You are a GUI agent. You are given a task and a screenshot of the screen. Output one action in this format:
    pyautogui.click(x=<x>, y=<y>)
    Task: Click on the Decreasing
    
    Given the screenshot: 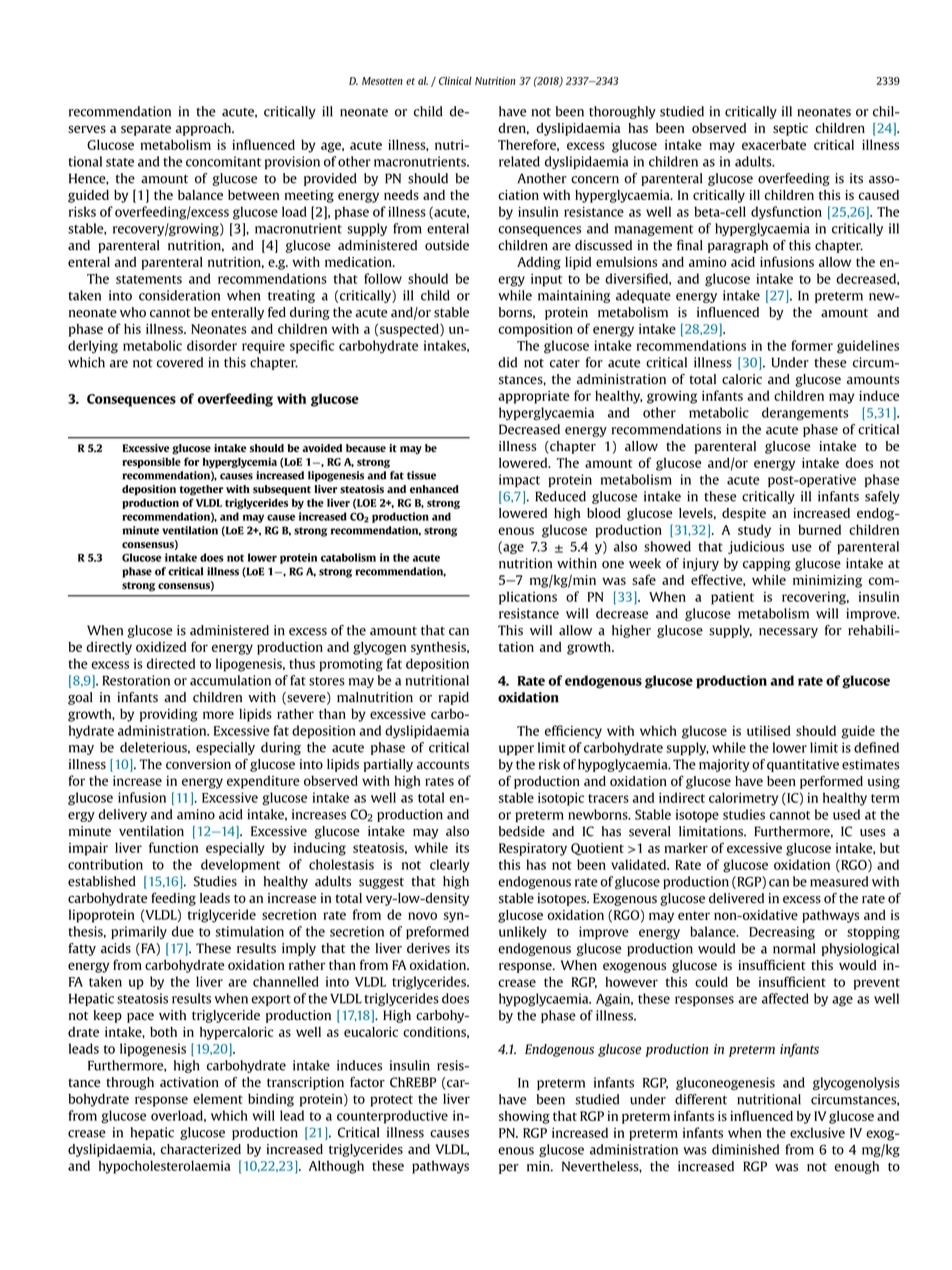 What is the action you would take?
    pyautogui.click(x=782, y=933)
